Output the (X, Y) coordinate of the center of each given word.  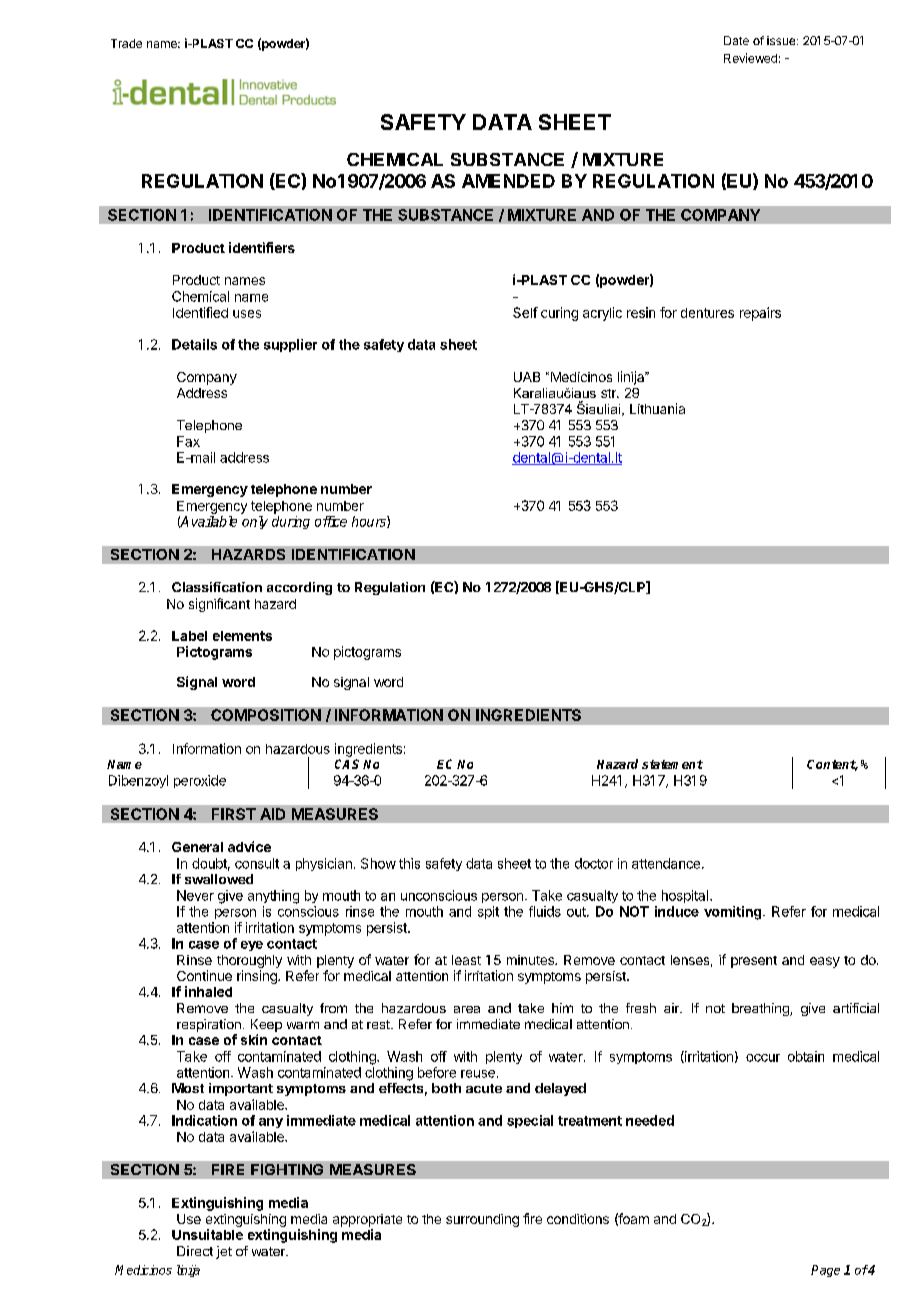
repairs (760, 314)
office (331, 521)
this (409, 863)
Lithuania (657, 408)
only (255, 522)
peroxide (200, 781)
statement (672, 764)
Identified (200, 312)
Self (525, 312)
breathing (761, 1009)
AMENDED (508, 181)
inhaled (208, 991)
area (467, 1009)
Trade (126, 43)
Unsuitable (207, 1234)
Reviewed (750, 58)
